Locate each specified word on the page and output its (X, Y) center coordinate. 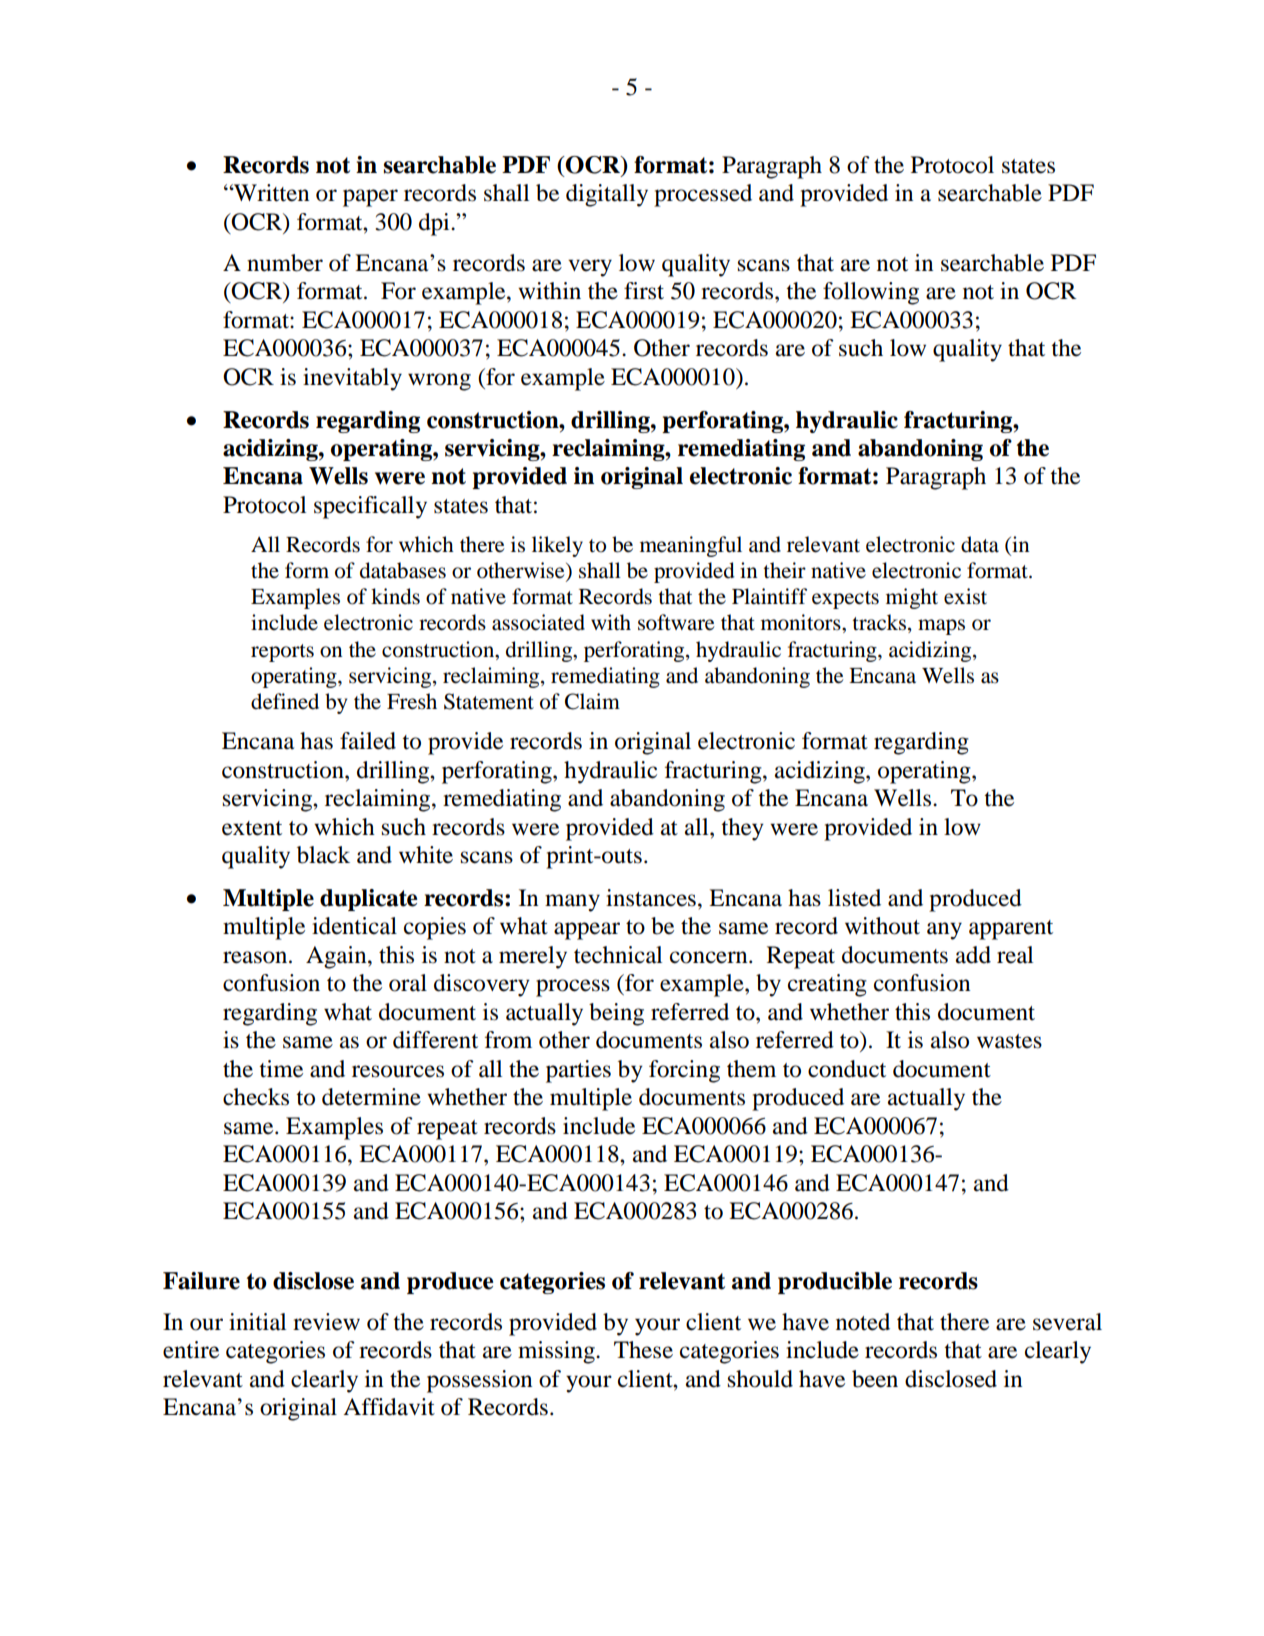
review (326, 1322)
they (742, 829)
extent (252, 828)
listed (854, 898)
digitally (607, 195)
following (871, 293)
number (285, 263)
